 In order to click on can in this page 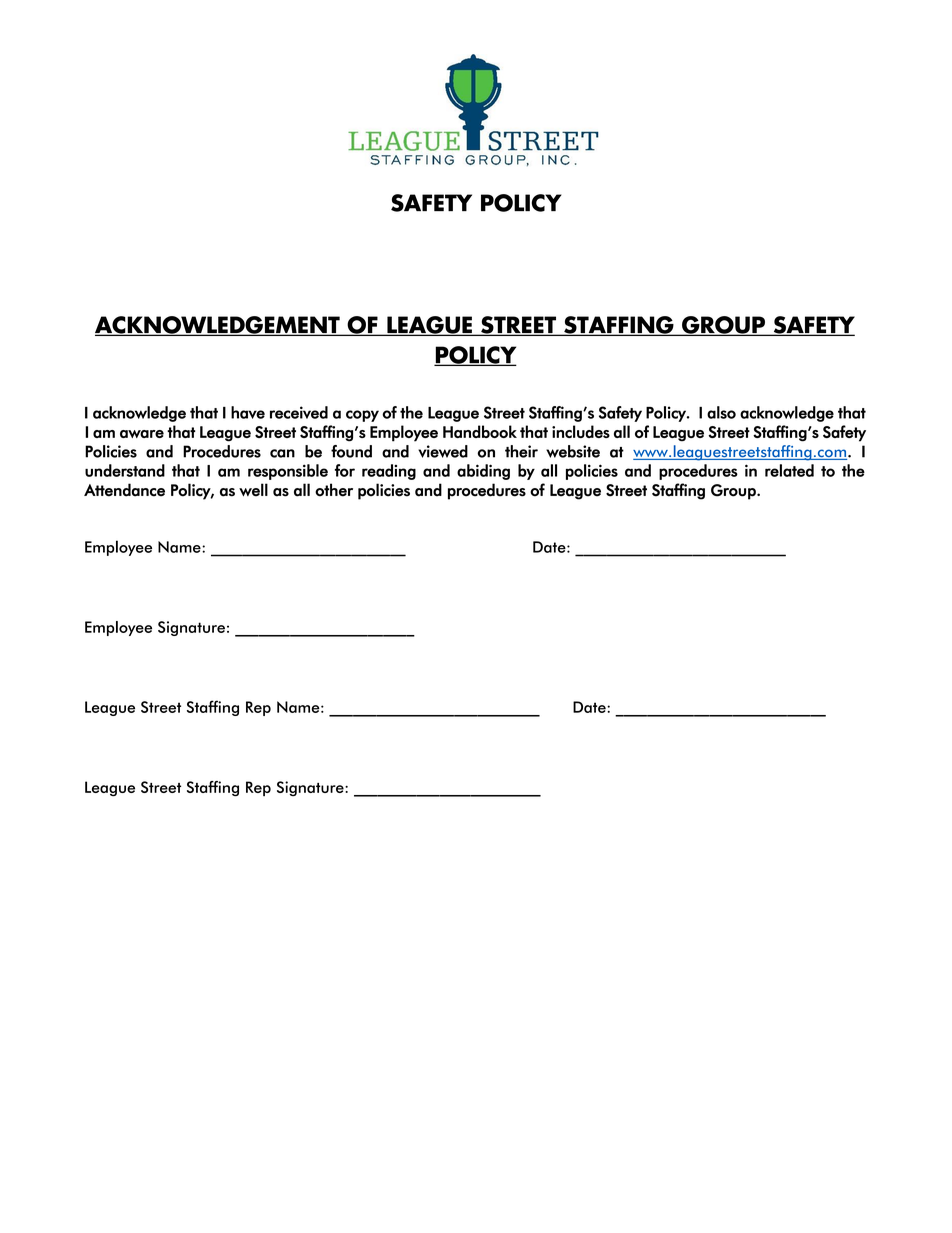, I will do `click(282, 453)`.
